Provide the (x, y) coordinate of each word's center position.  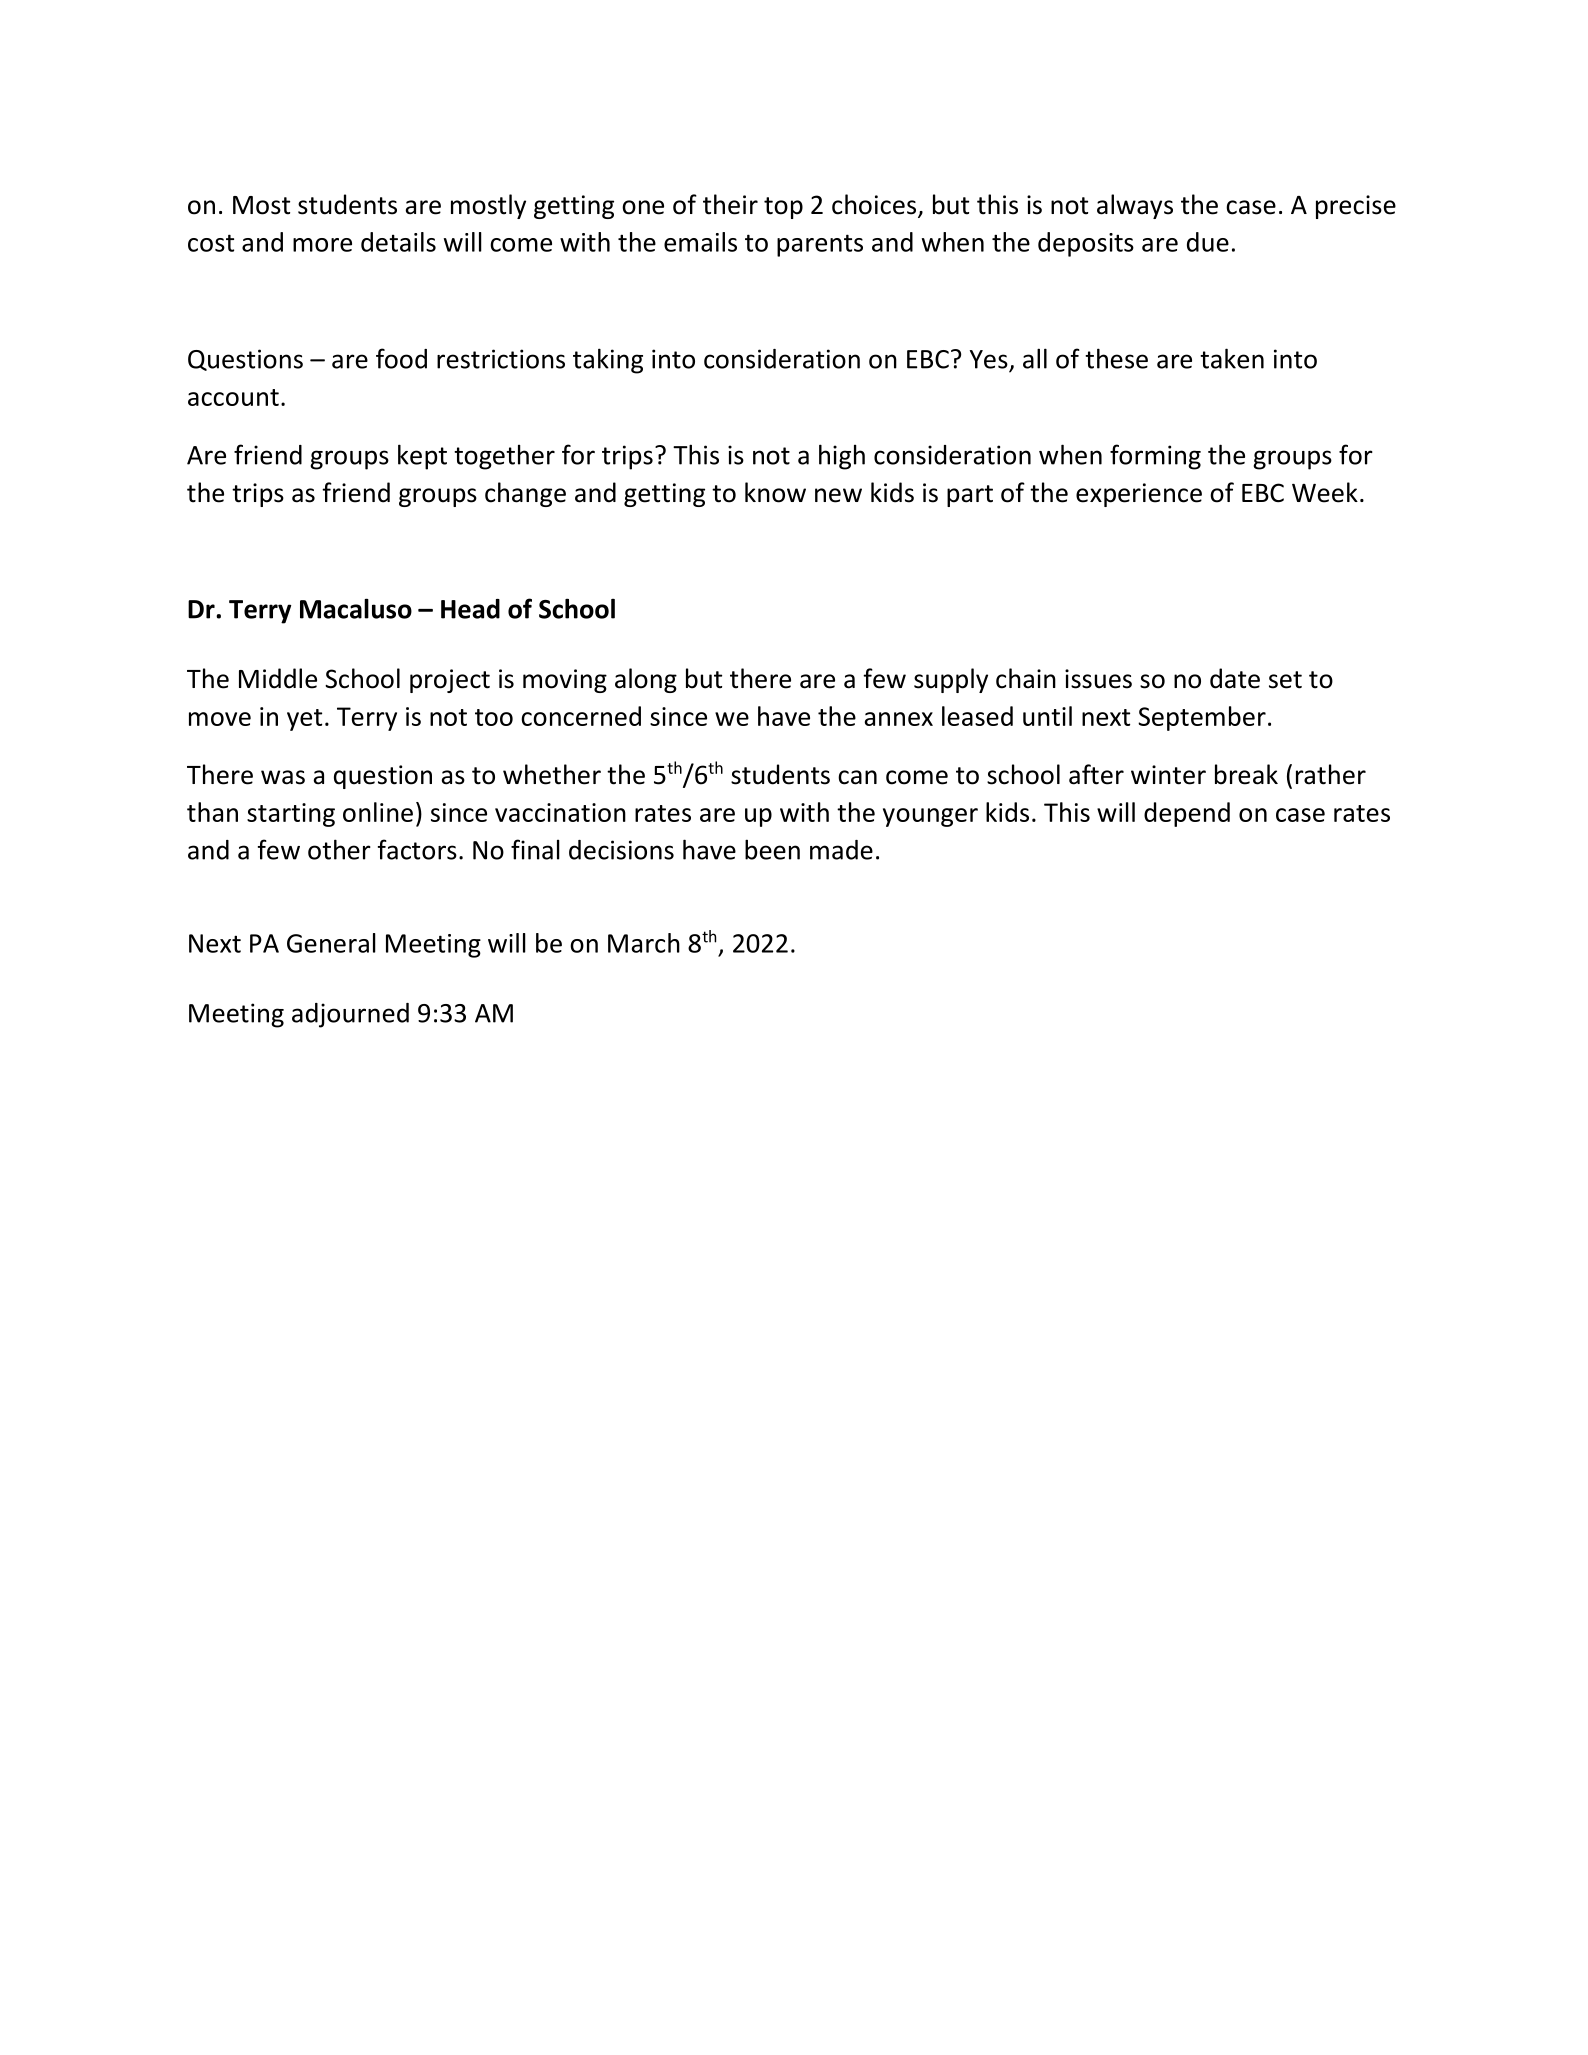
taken (1232, 358)
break (1246, 774)
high (842, 457)
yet (304, 720)
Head (470, 609)
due (1208, 242)
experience (1139, 495)
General (331, 943)
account (233, 397)
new (838, 495)
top (783, 208)
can (857, 777)
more (322, 245)
